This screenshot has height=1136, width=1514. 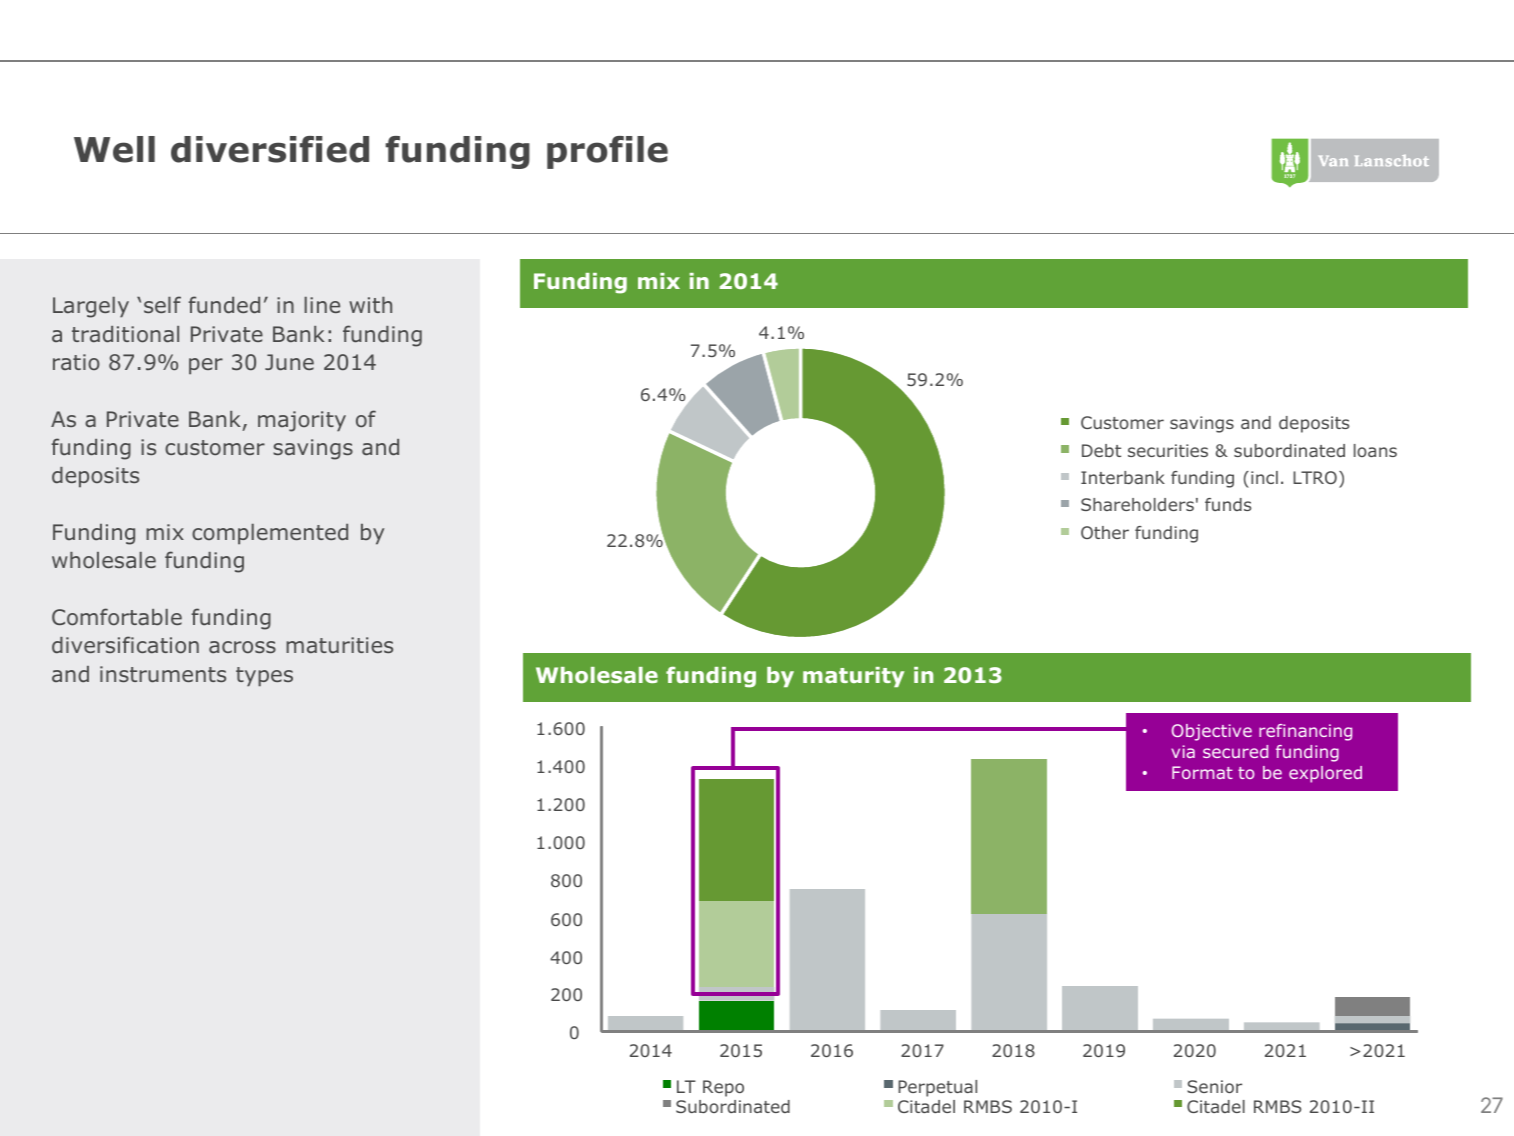 I want to click on Repo, so click(x=723, y=1088).
